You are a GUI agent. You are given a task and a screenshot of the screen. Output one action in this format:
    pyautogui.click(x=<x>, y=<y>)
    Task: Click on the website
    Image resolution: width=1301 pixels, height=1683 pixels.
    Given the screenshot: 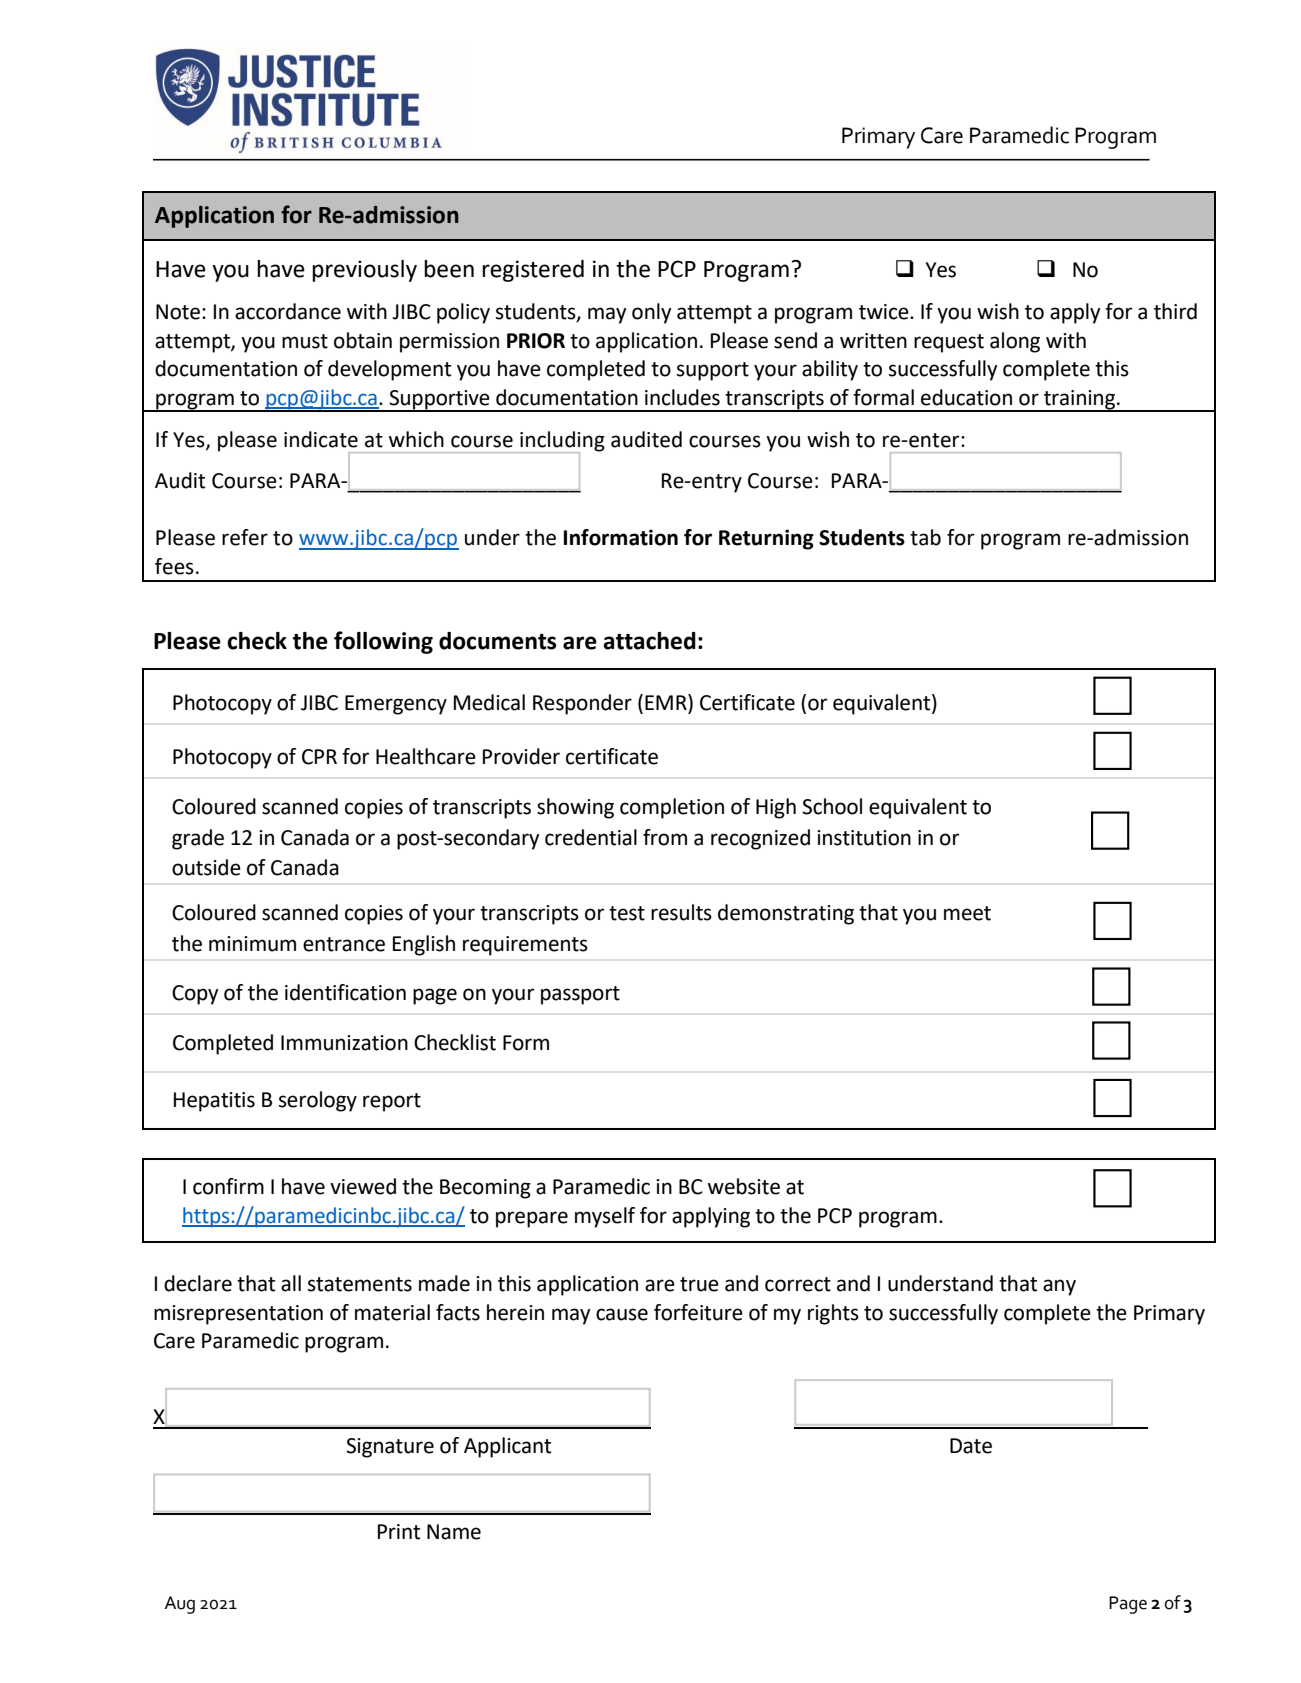 What is the action you would take?
    pyautogui.click(x=744, y=1186)
